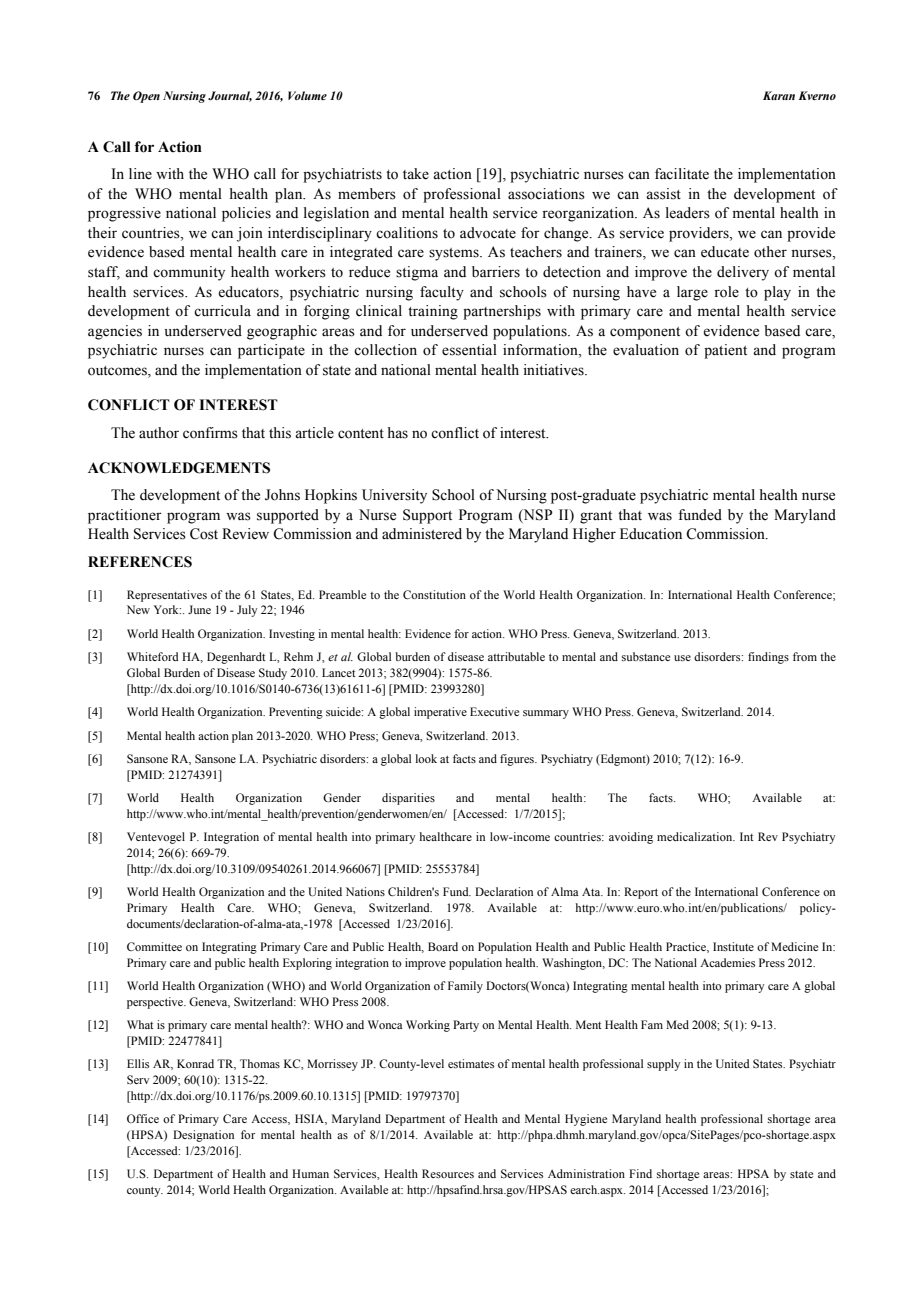  I want to click on Designation, so click(203, 1136).
